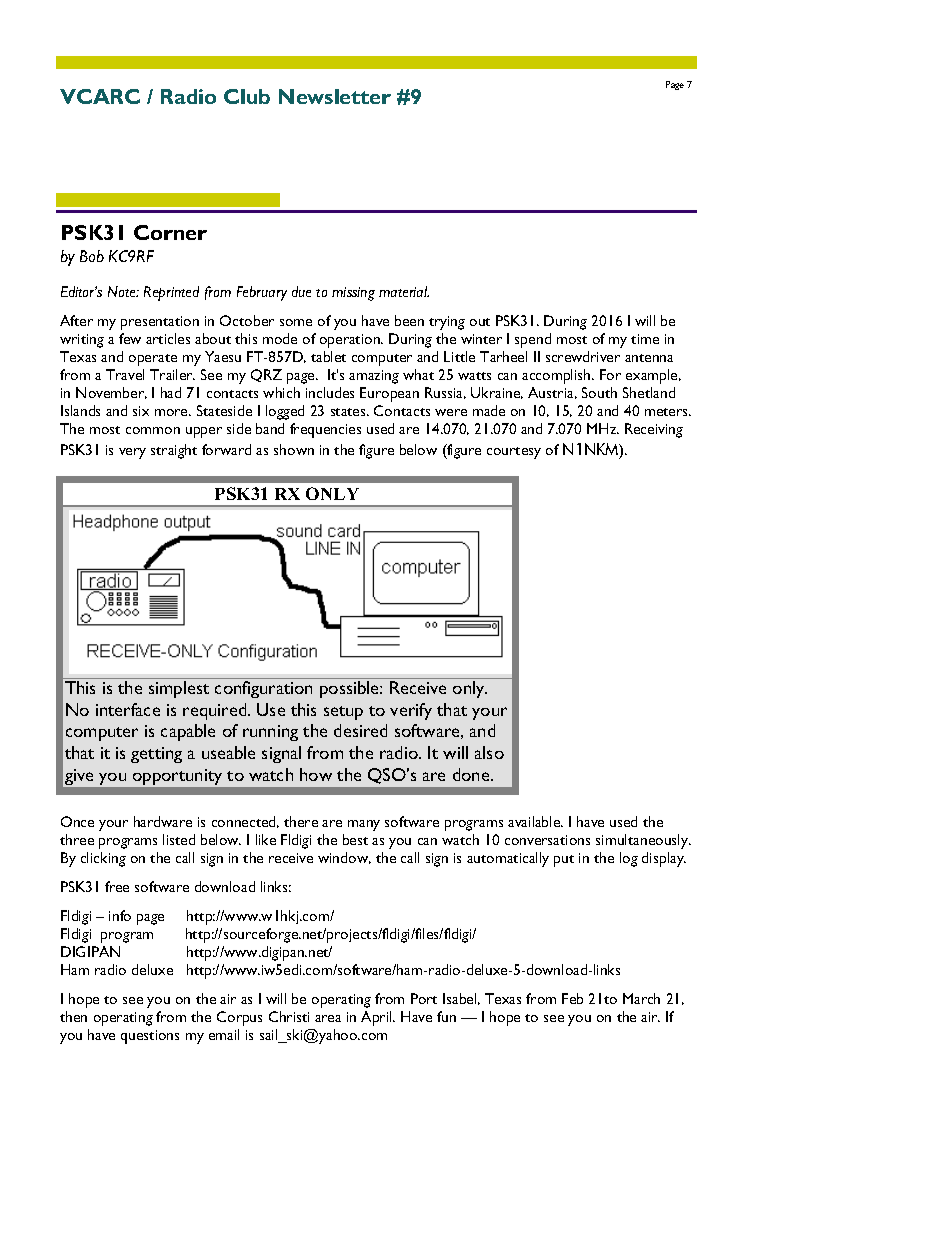 The image size is (952, 1233). I want to click on questions, so click(150, 1037).
